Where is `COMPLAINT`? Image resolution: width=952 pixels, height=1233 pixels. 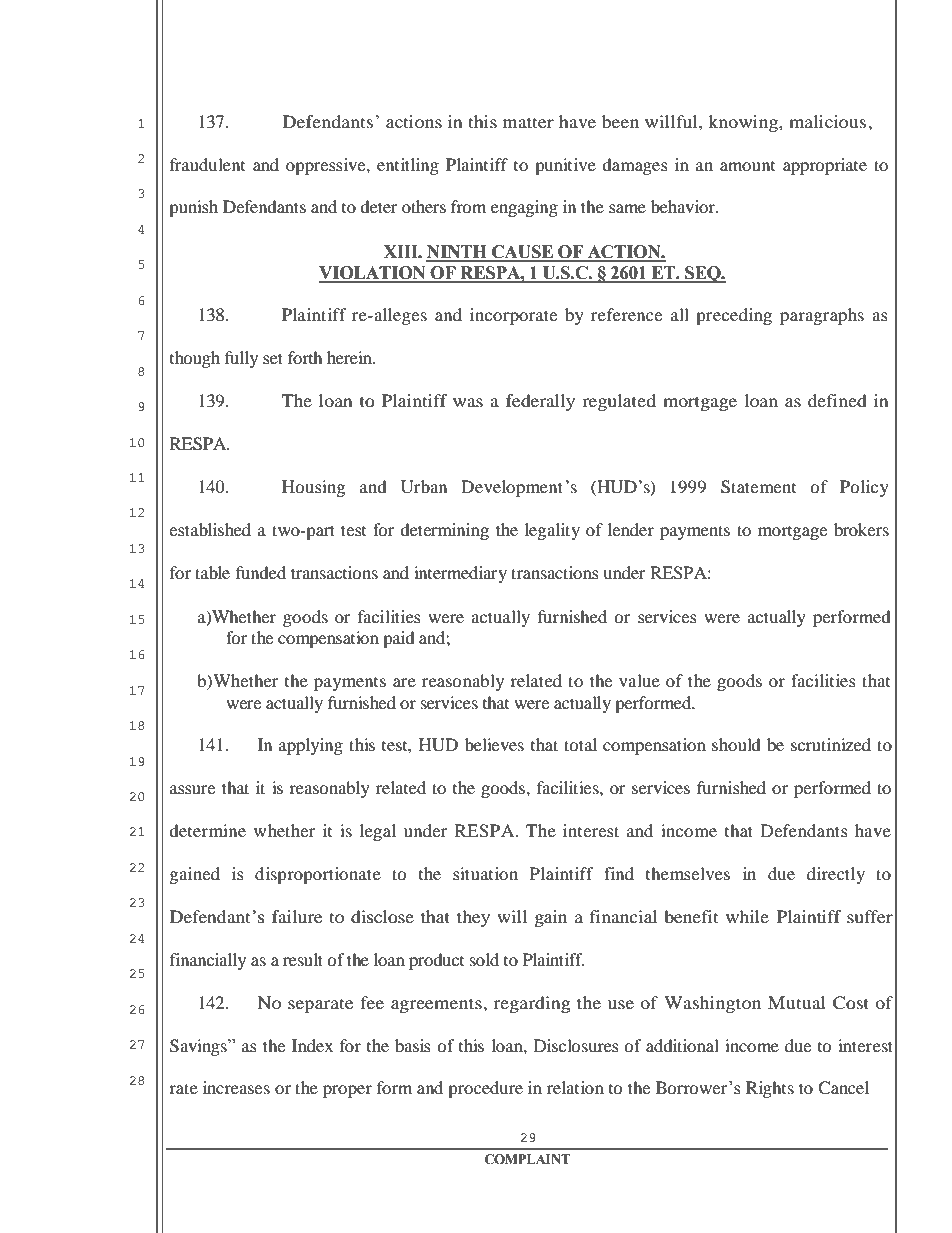 COMPLAINT is located at coordinates (527, 1159).
